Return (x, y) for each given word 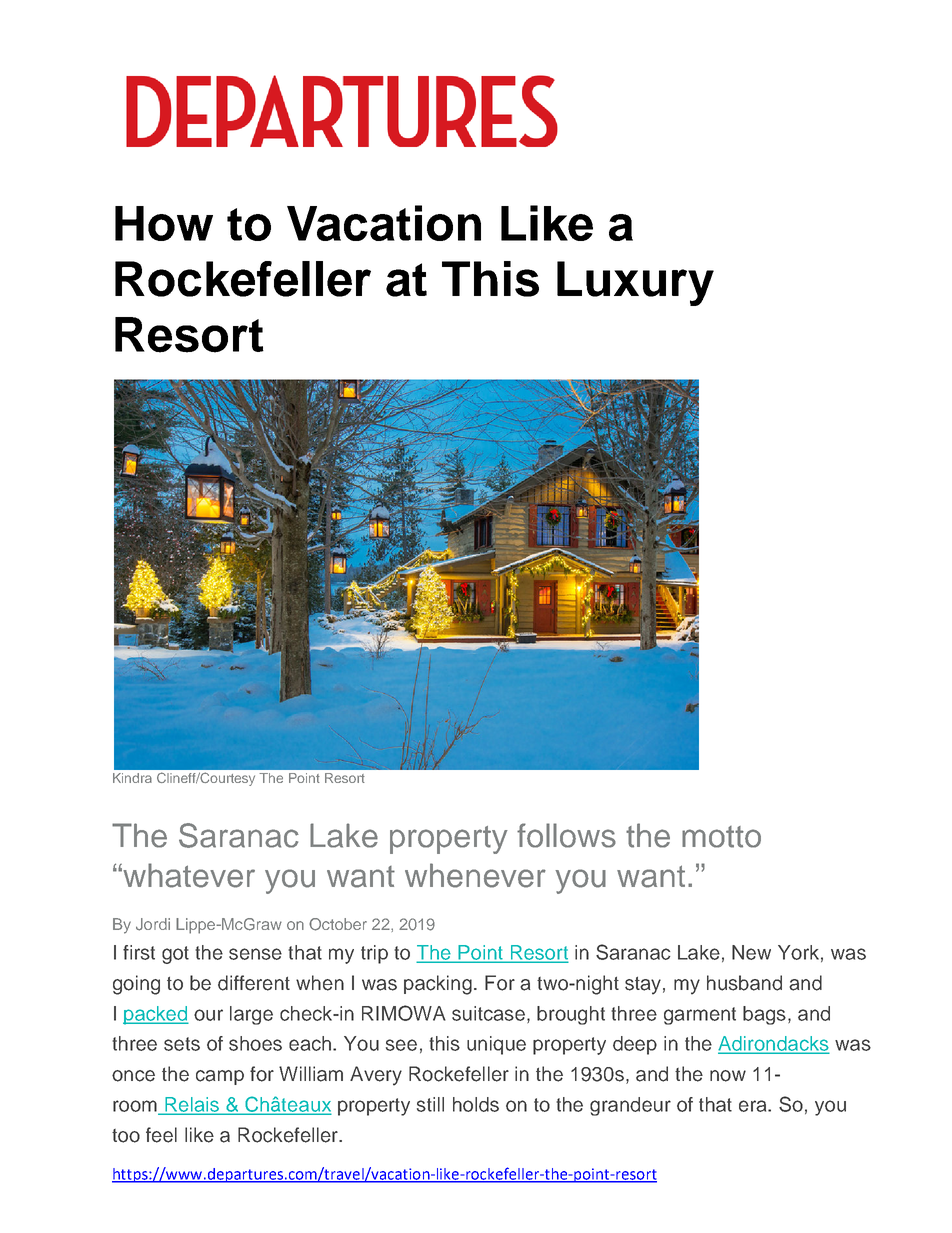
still (430, 1104)
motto (721, 837)
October (338, 924)
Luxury (635, 283)
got (175, 955)
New (751, 952)
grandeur (630, 1106)
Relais (192, 1105)
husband (744, 983)
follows (566, 835)
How (164, 223)
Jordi (153, 924)
